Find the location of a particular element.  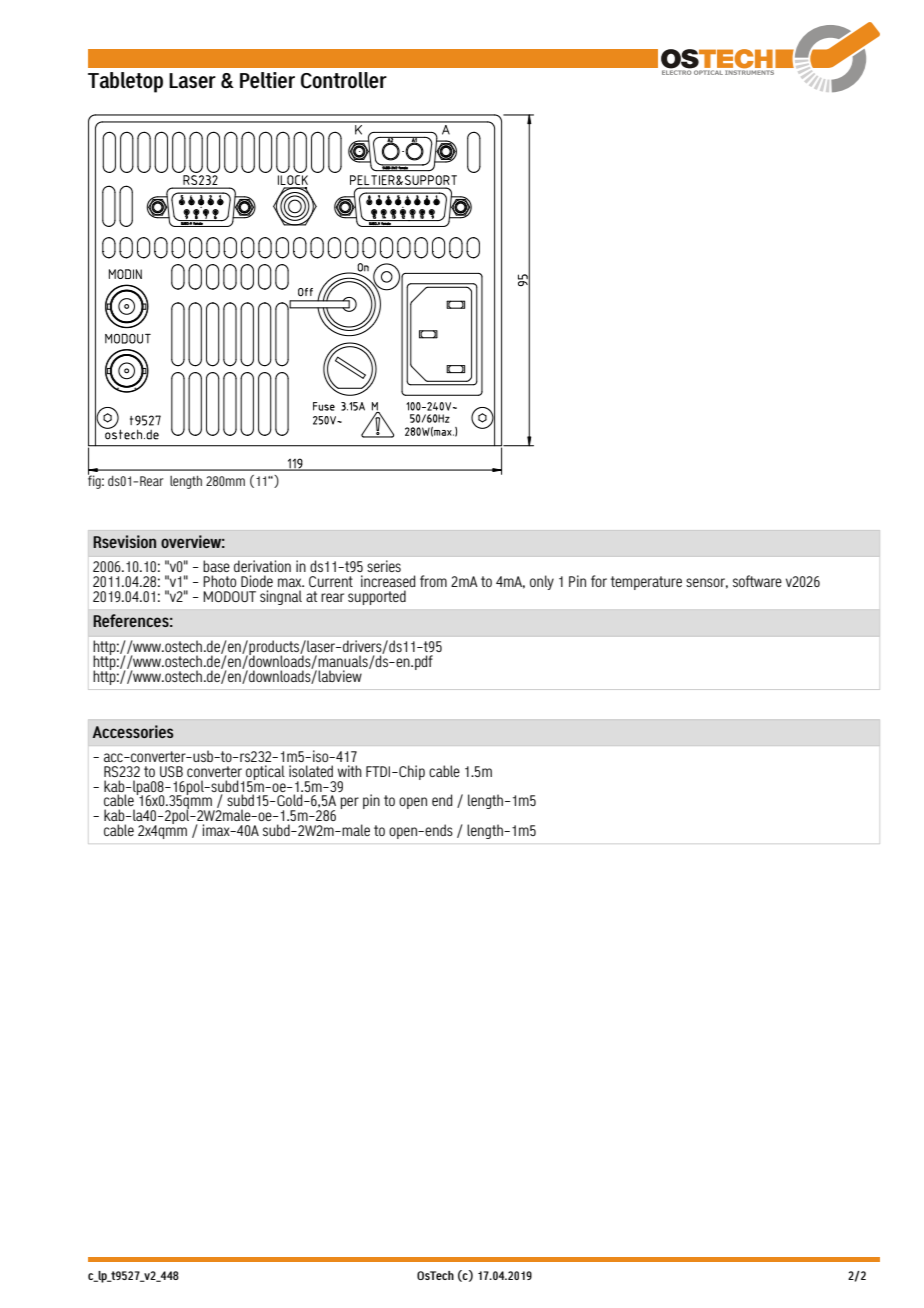

temperature is located at coordinates (646, 583).
